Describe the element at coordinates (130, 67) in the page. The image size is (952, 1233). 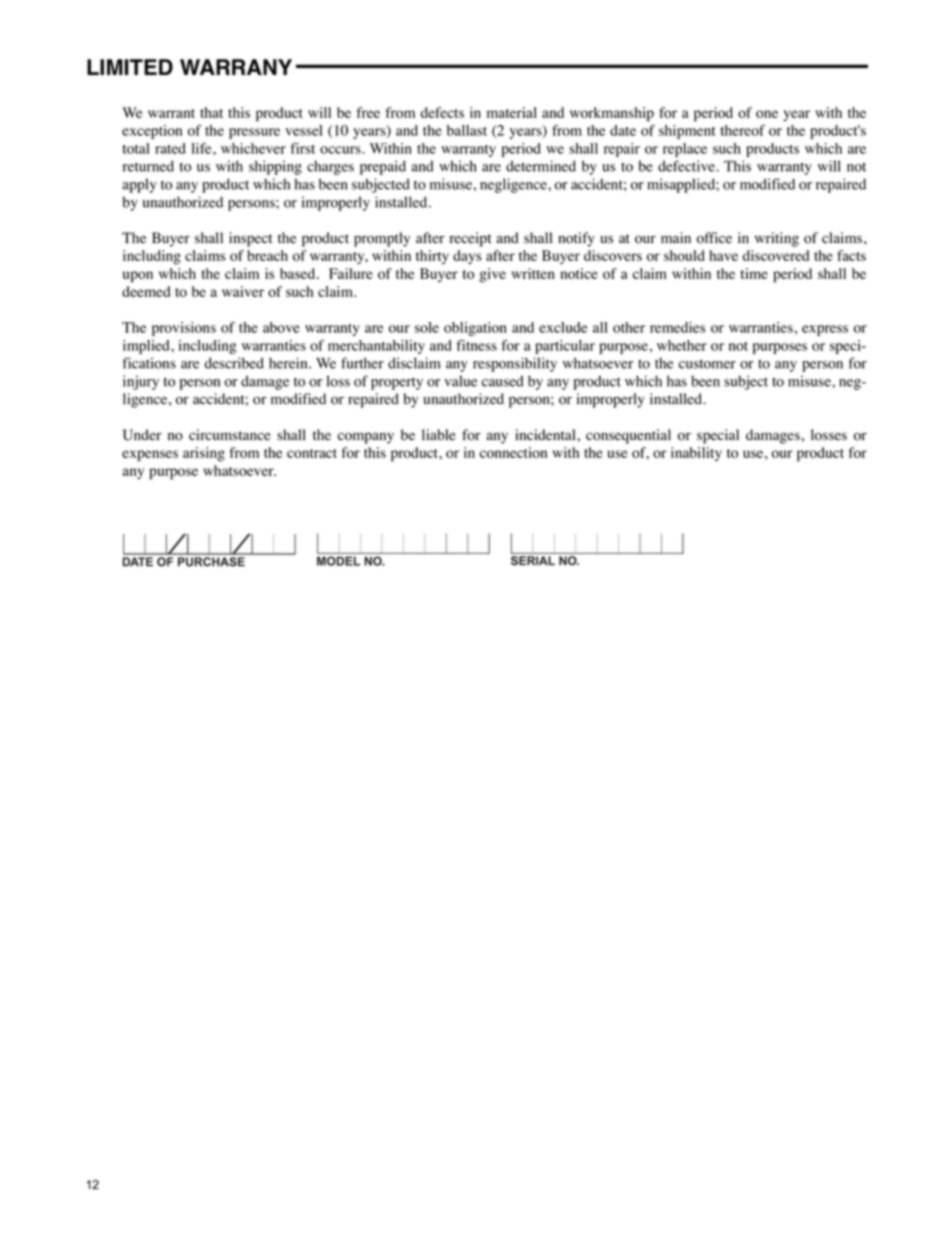
I see `LIMITED` at that location.
